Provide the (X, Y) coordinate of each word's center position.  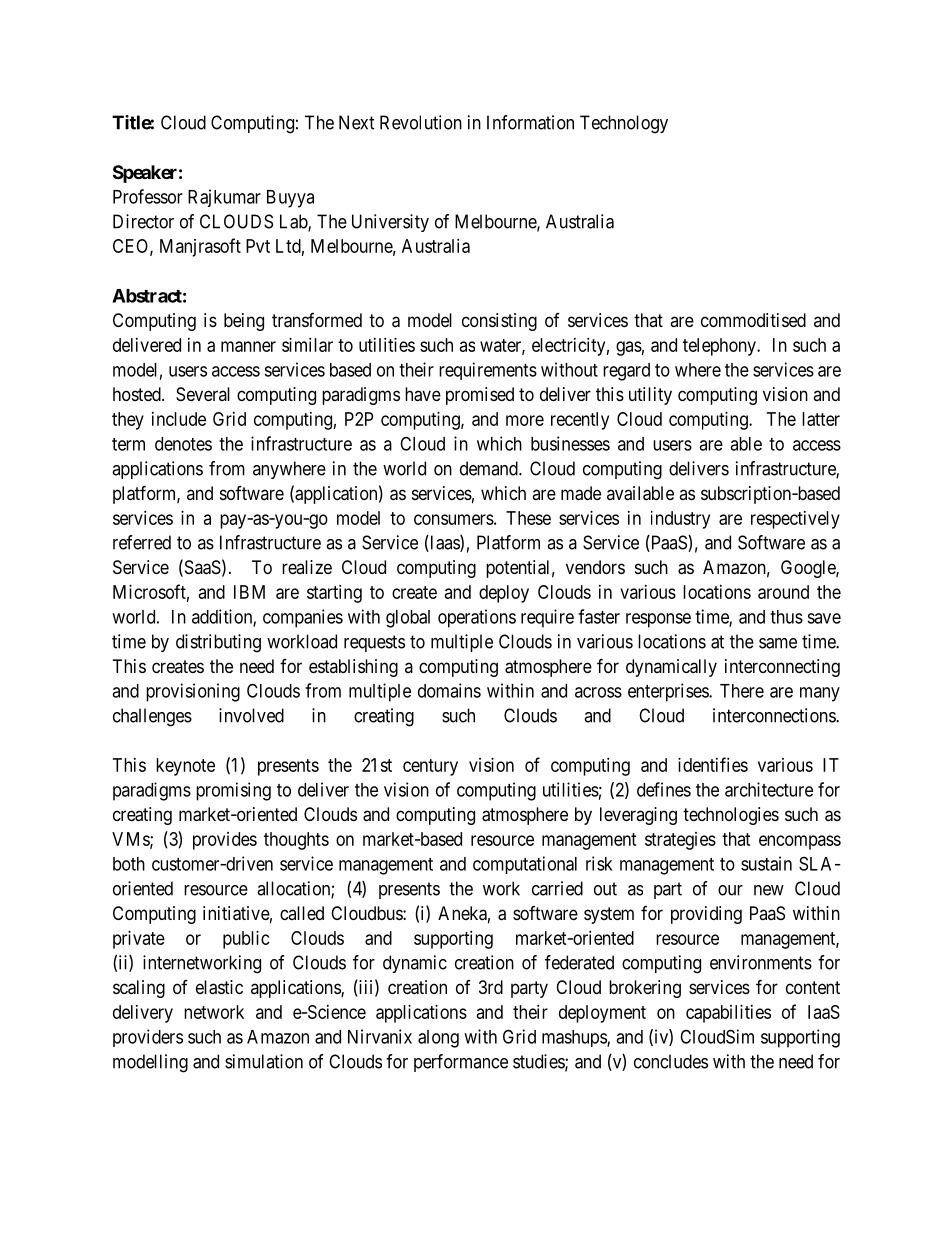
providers (148, 1038)
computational (525, 865)
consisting (499, 322)
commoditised (753, 320)
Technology (624, 124)
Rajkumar (224, 198)
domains (449, 690)
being (244, 322)
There (742, 691)
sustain (766, 863)
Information (530, 122)
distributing (218, 643)
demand (490, 468)
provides (225, 841)
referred (142, 542)
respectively (795, 520)
